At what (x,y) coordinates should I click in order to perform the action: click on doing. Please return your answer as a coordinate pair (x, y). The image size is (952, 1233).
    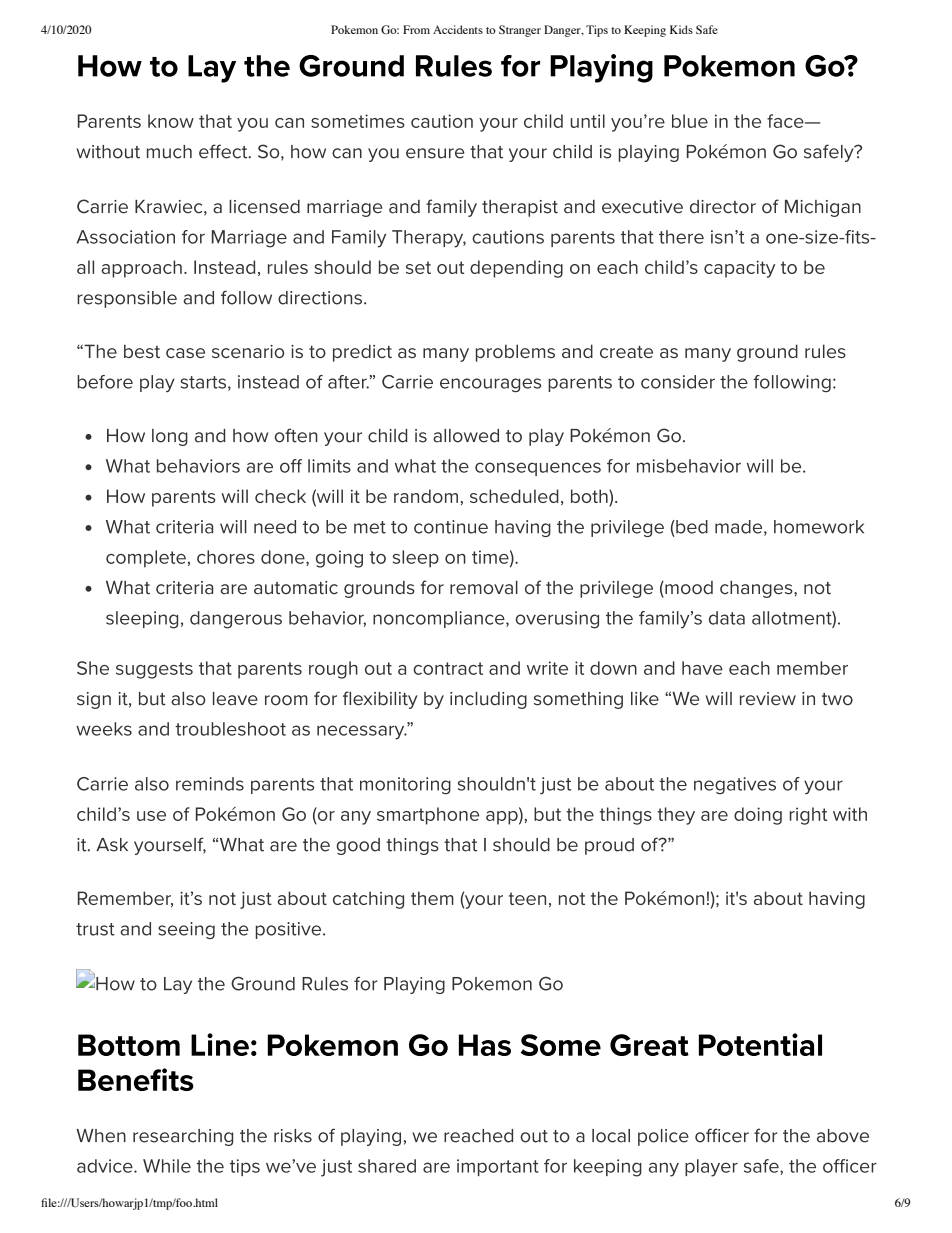
    Looking at the image, I should click on (758, 816).
